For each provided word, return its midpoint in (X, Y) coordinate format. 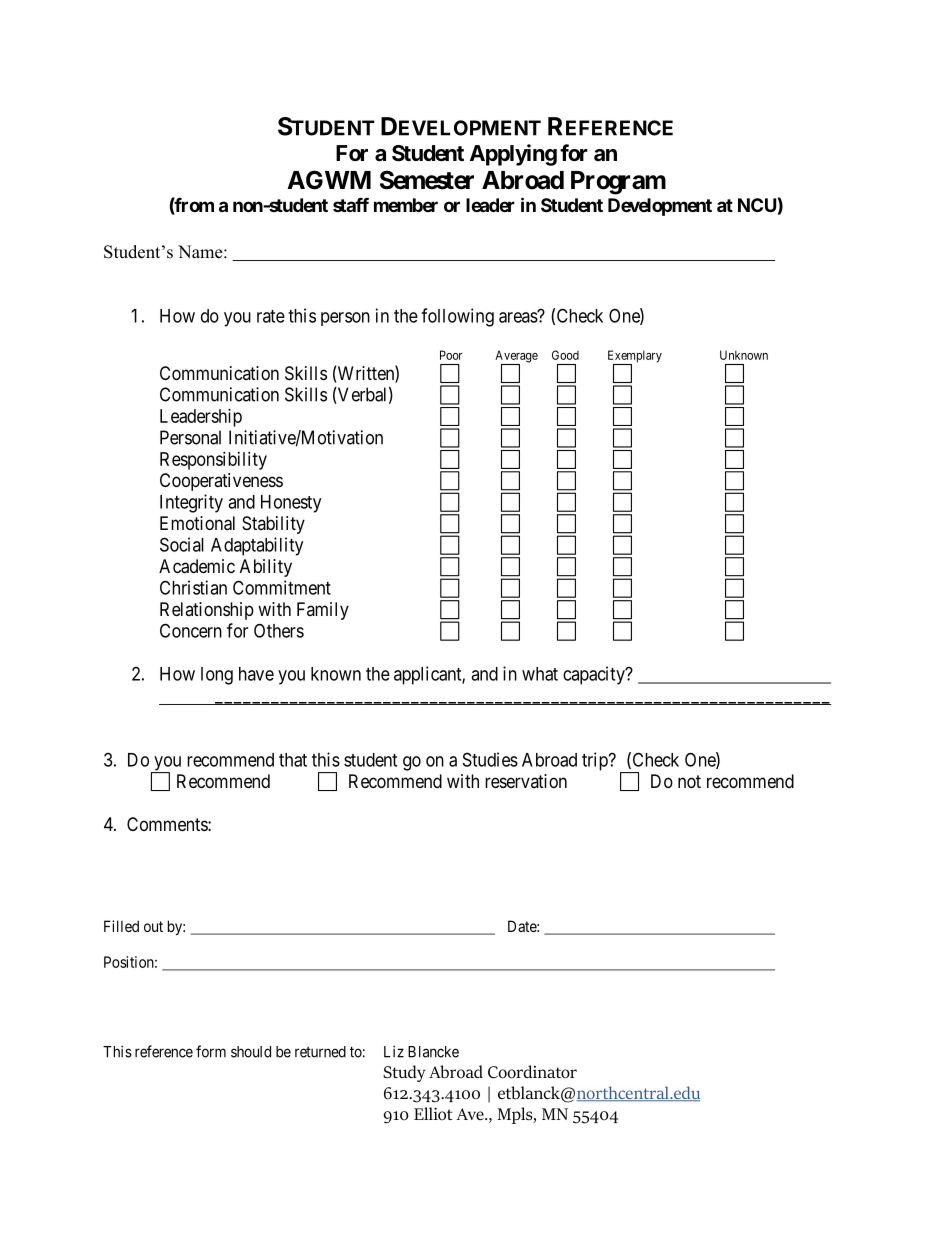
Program (618, 183)
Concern (191, 630)
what (540, 674)
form (211, 1051)
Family (323, 611)
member (406, 205)
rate (271, 316)
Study (404, 1073)
